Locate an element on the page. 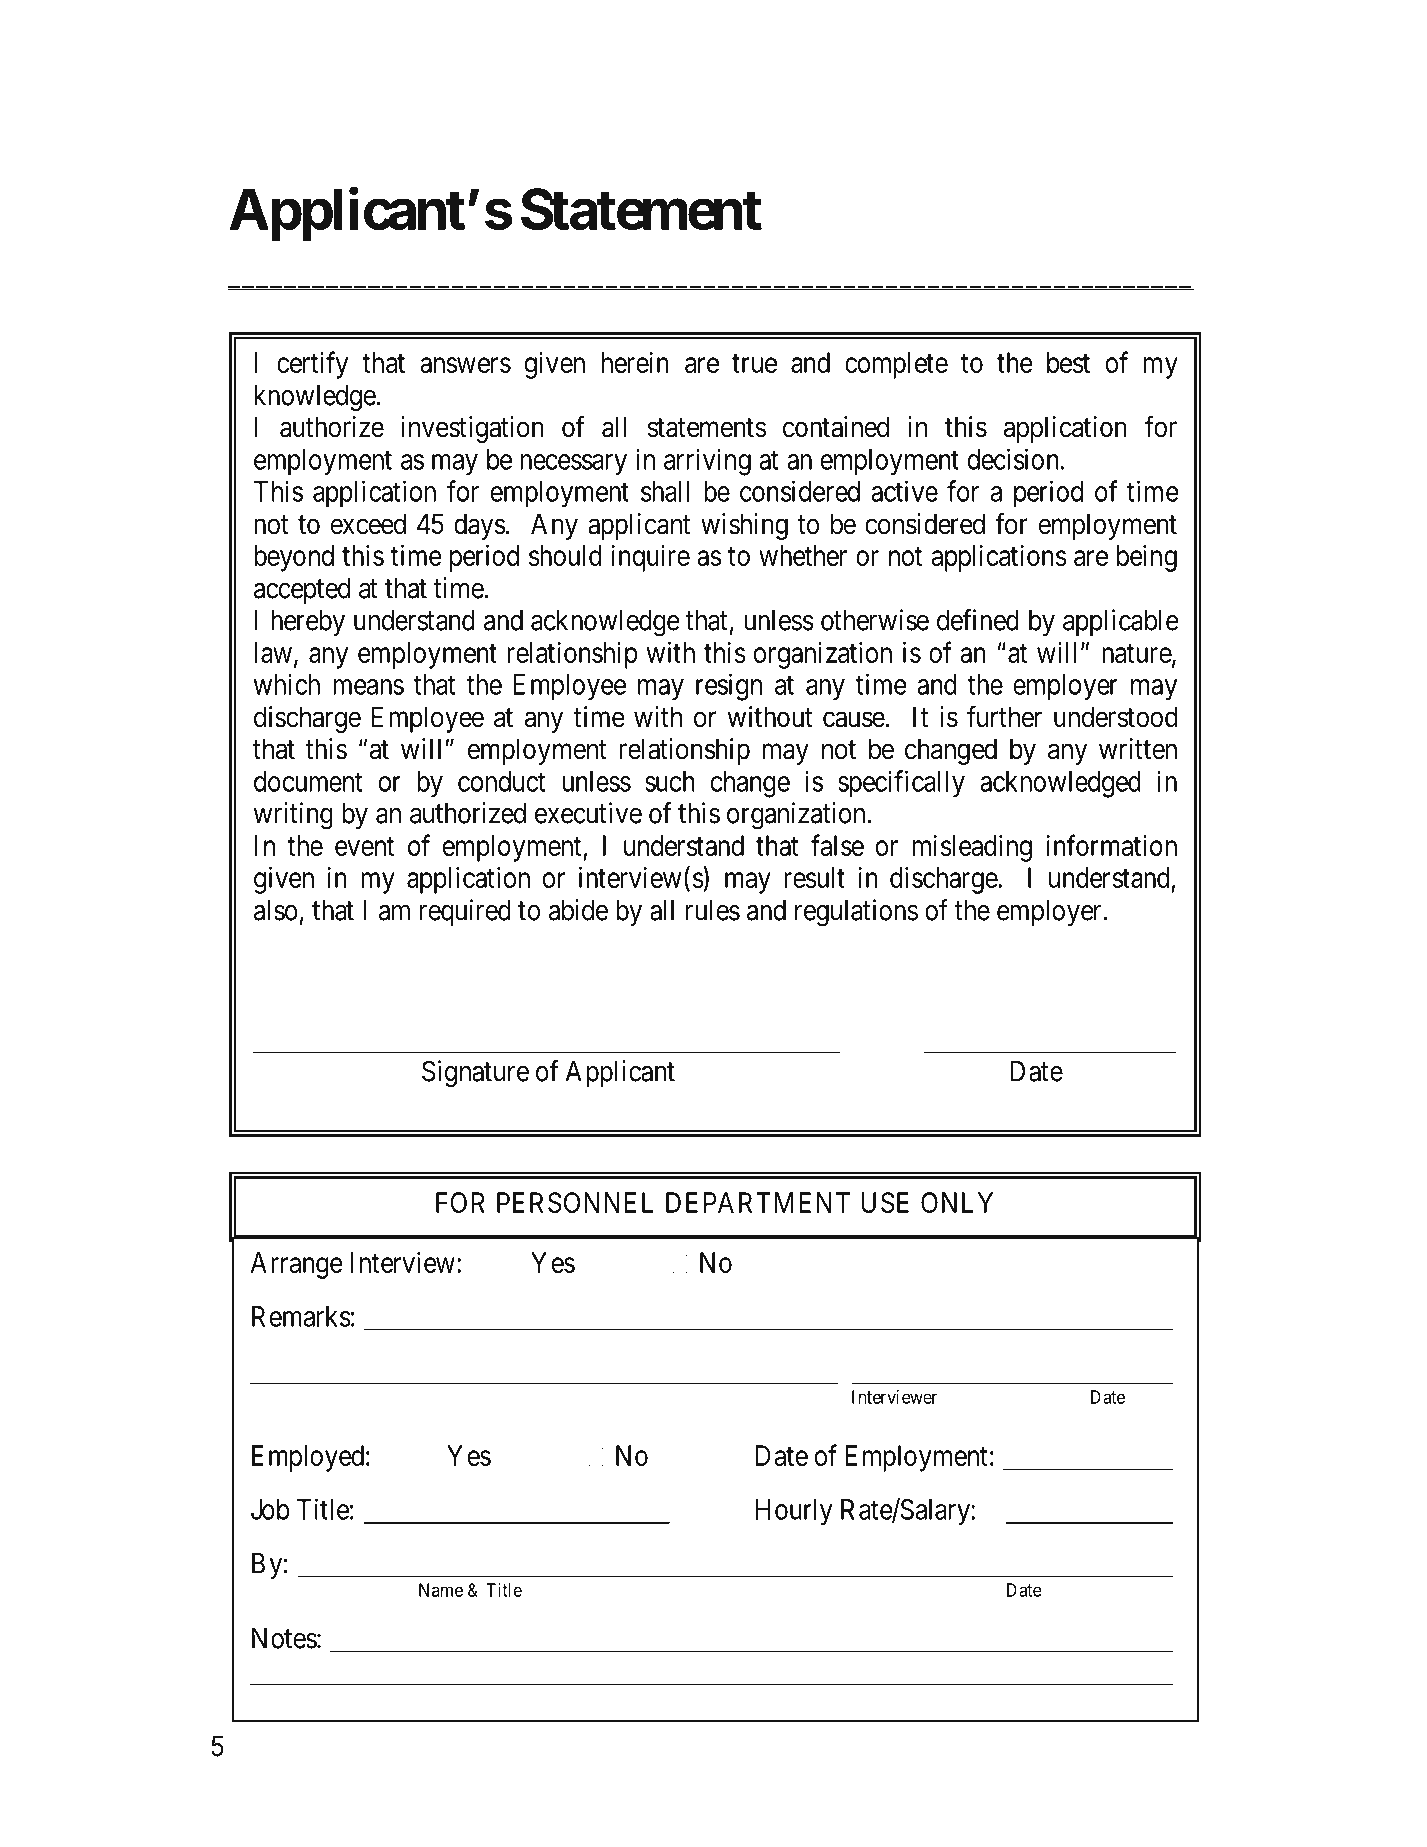 This document has width=1427, height=1847. further is located at coordinates (1004, 716).
